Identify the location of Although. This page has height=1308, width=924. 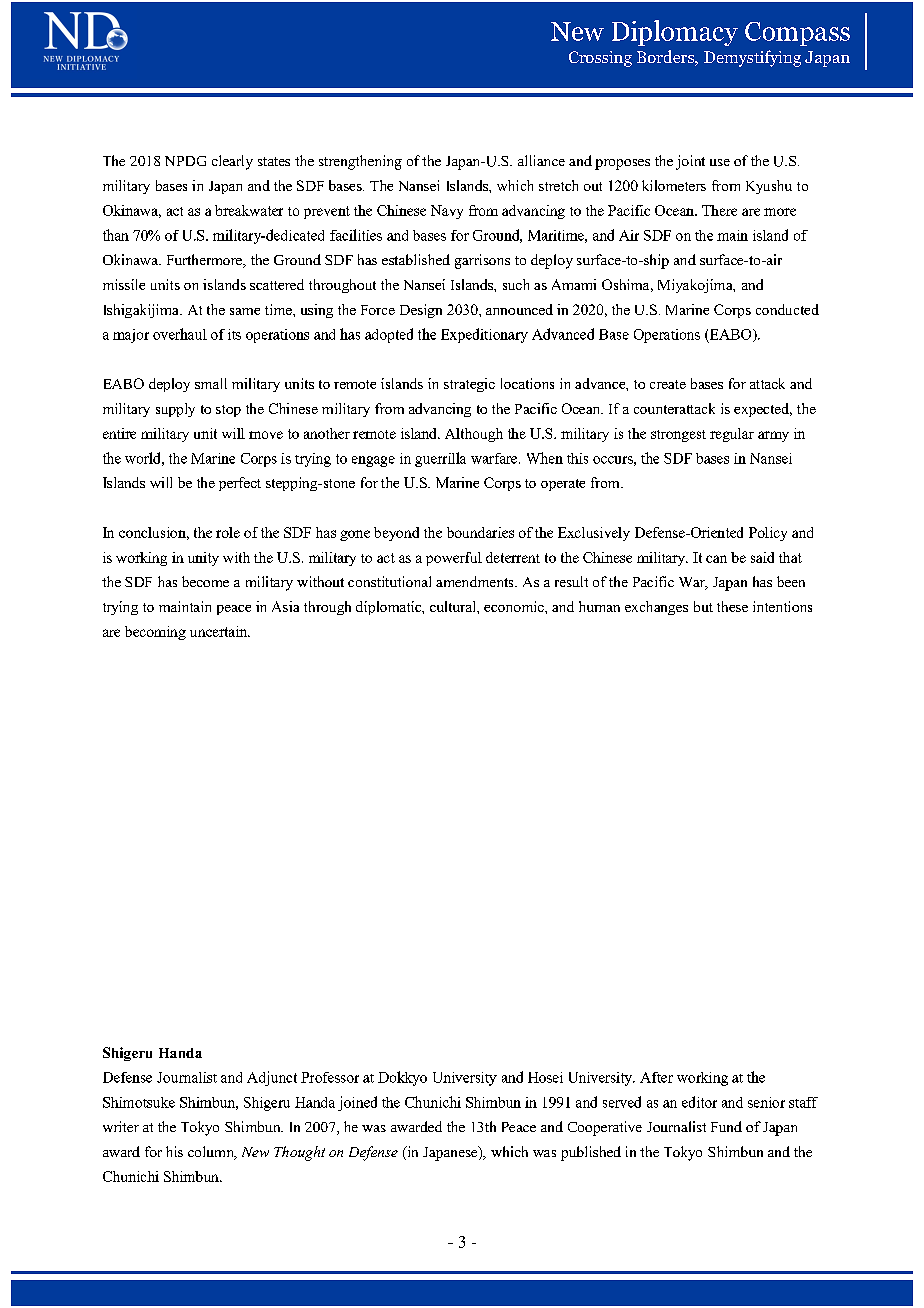
(474, 435).
